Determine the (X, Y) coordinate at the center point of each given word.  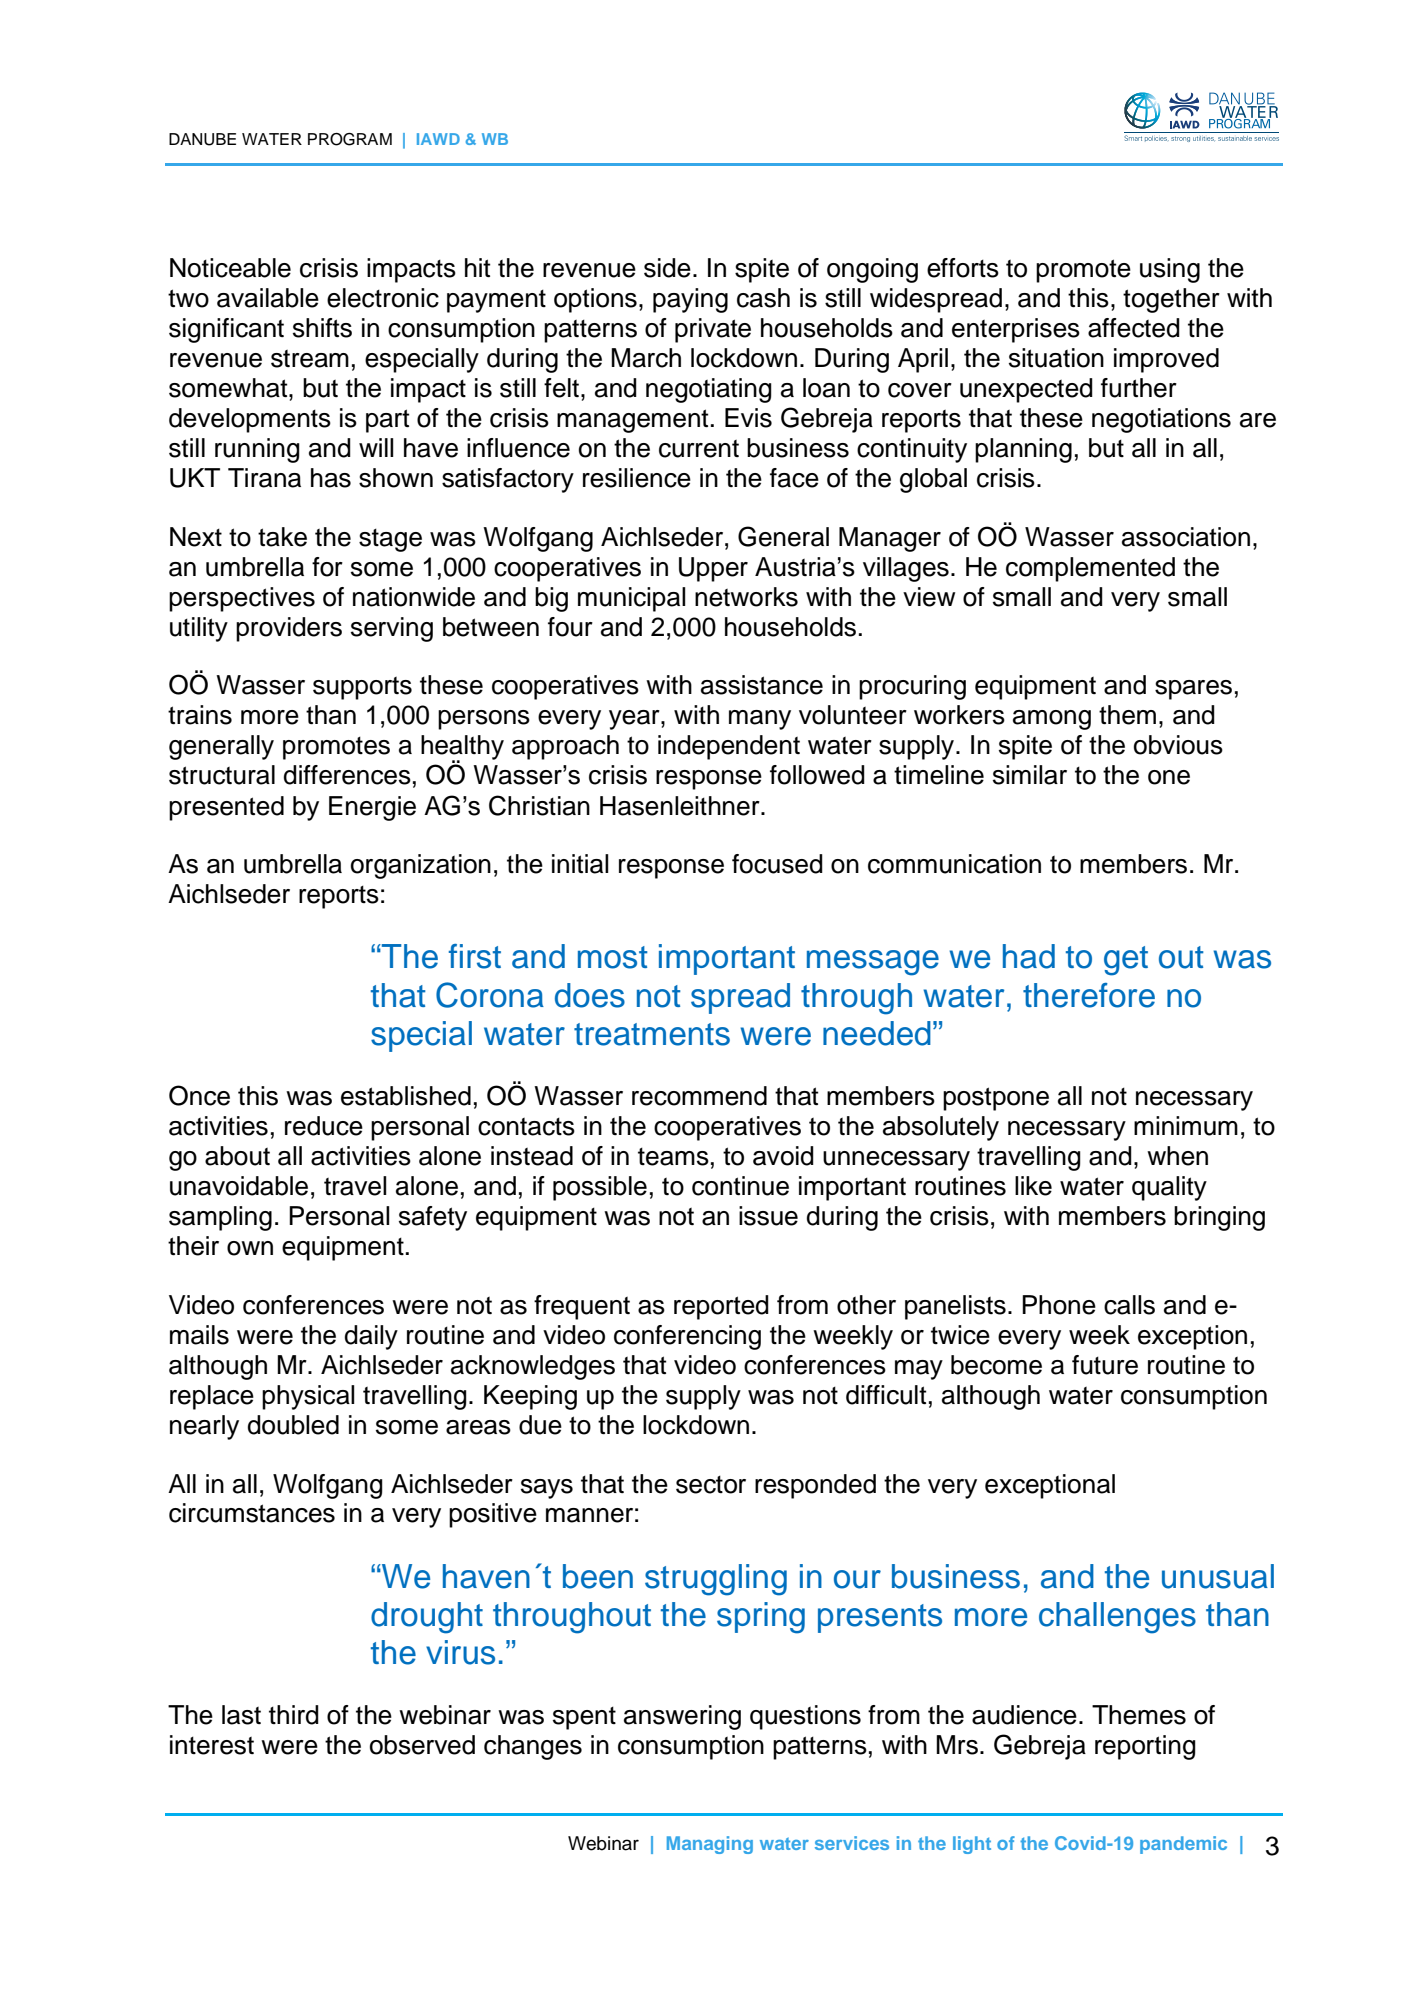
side (667, 268)
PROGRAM (350, 139)
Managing (710, 1845)
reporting (1145, 1747)
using (1170, 270)
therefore (1089, 995)
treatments (652, 1034)
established (406, 1096)
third (294, 1715)
